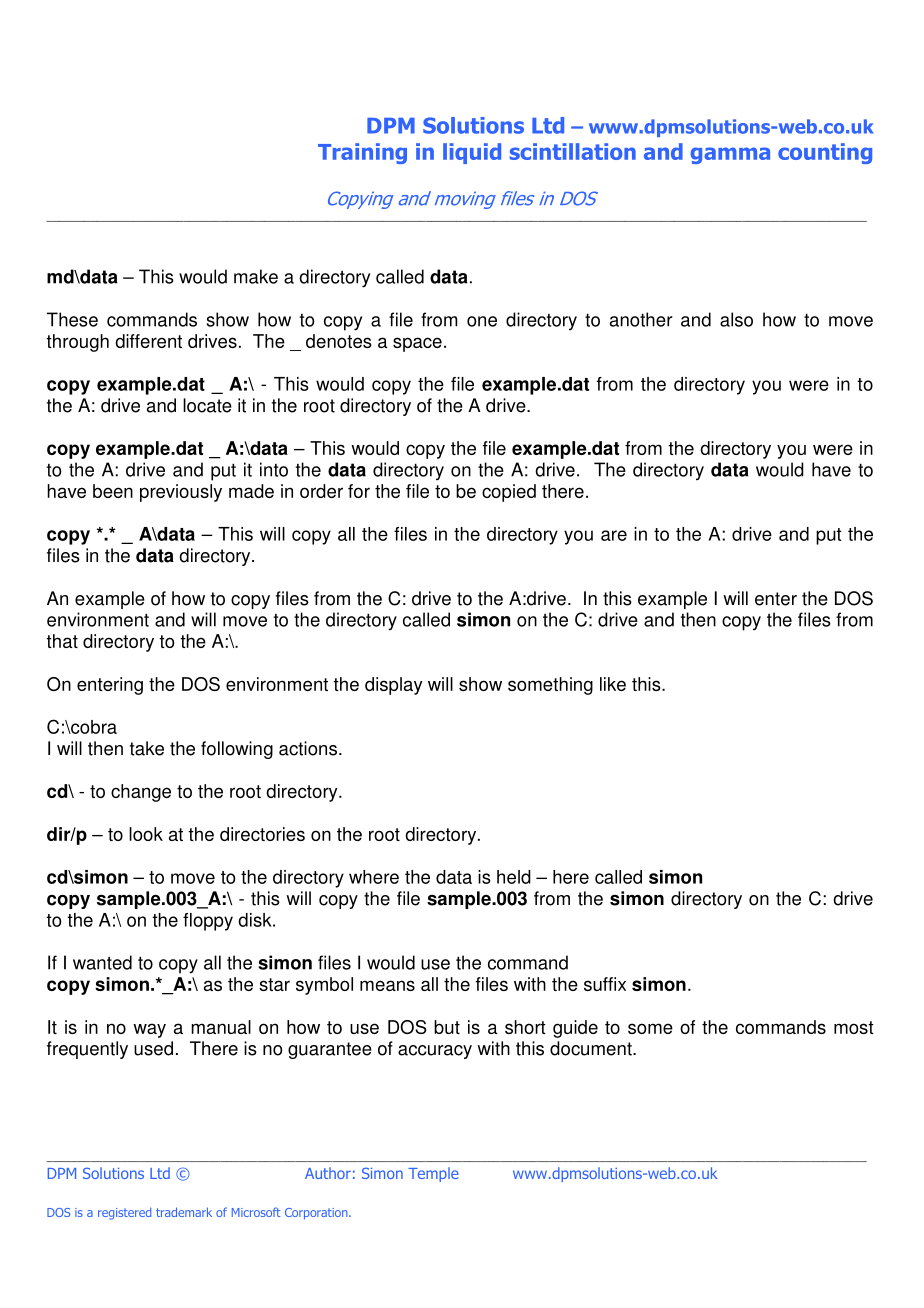 Image resolution: width=924 pixels, height=1308 pixels. What do you see at coordinates (854, 1027) in the screenshot?
I see `most` at bounding box center [854, 1027].
